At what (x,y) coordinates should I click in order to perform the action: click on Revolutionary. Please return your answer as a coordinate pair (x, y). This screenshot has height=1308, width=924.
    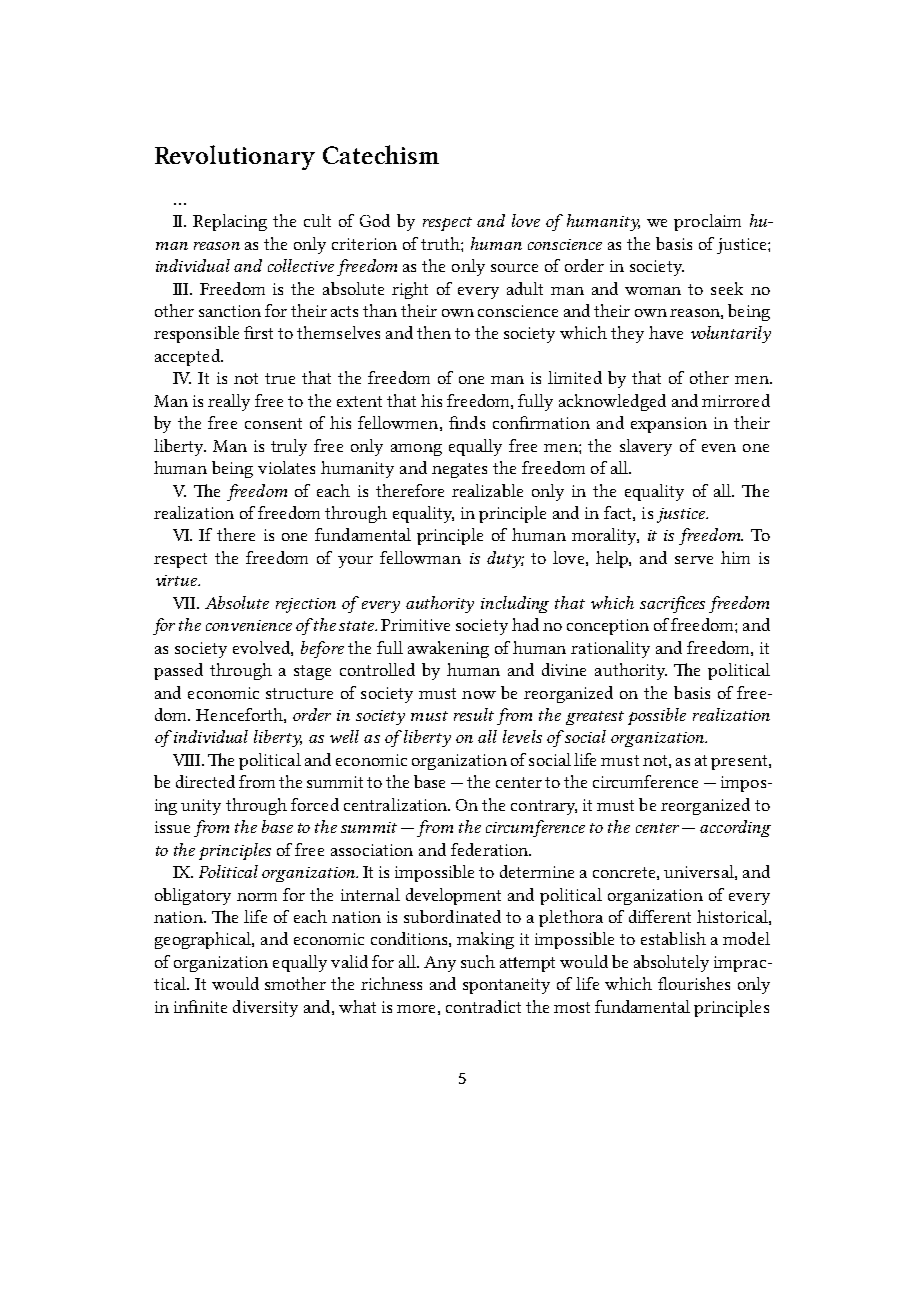
    Looking at the image, I should click on (235, 157).
